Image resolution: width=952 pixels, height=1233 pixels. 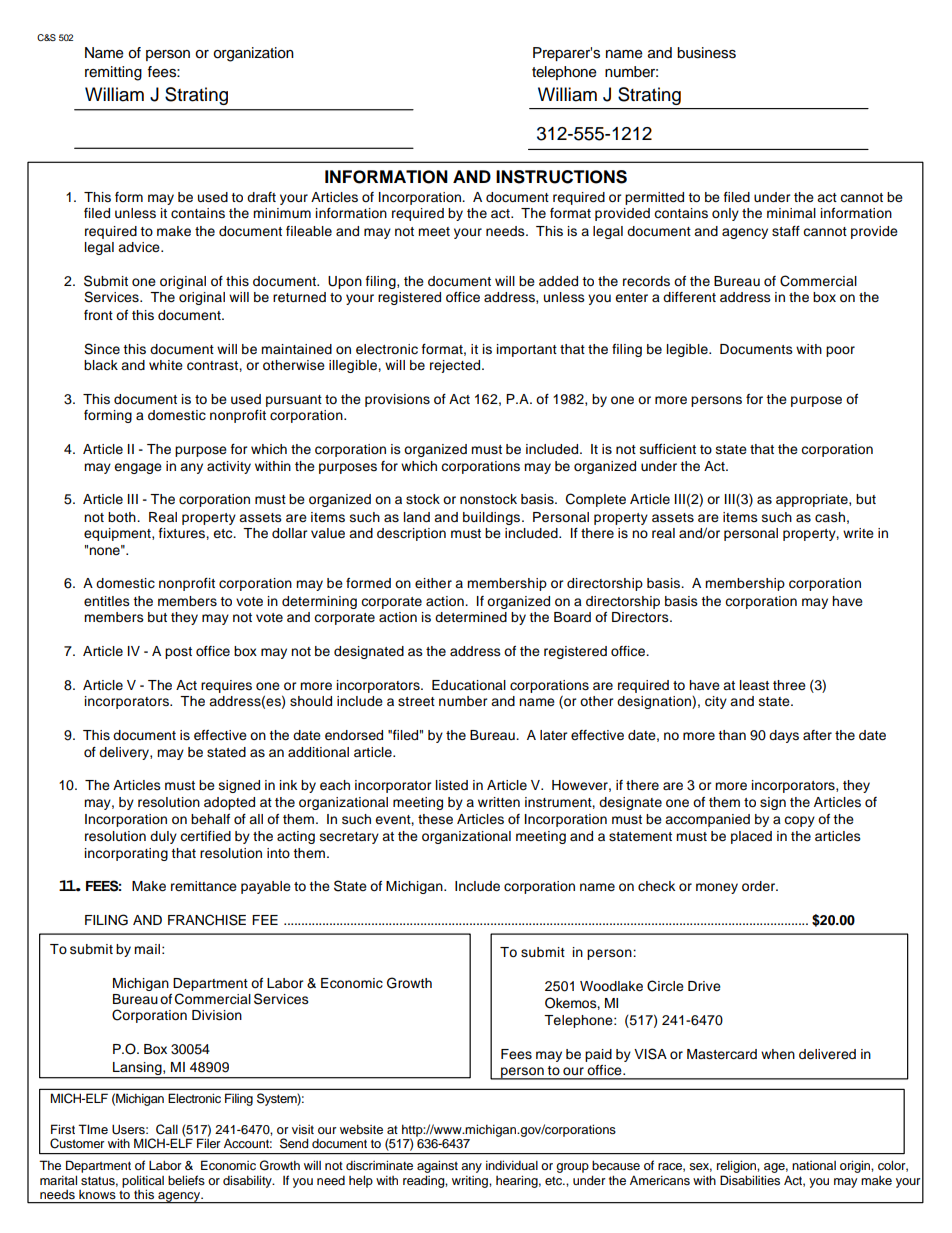 I want to click on against, so click(x=437, y=1166).
